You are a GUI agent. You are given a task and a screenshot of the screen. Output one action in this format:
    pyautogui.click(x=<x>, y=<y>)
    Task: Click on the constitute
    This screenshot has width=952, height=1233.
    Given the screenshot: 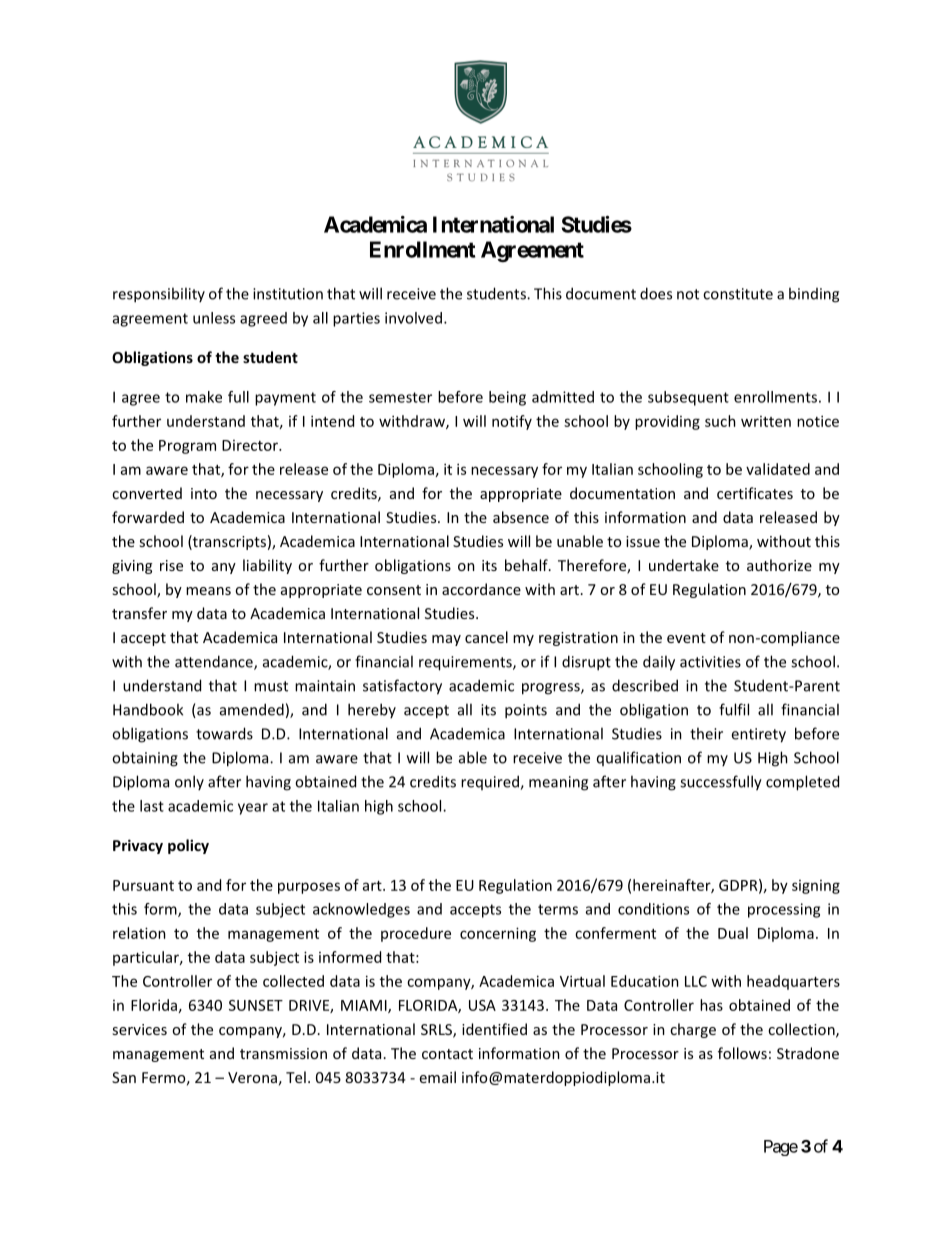 What is the action you would take?
    pyautogui.click(x=738, y=294)
